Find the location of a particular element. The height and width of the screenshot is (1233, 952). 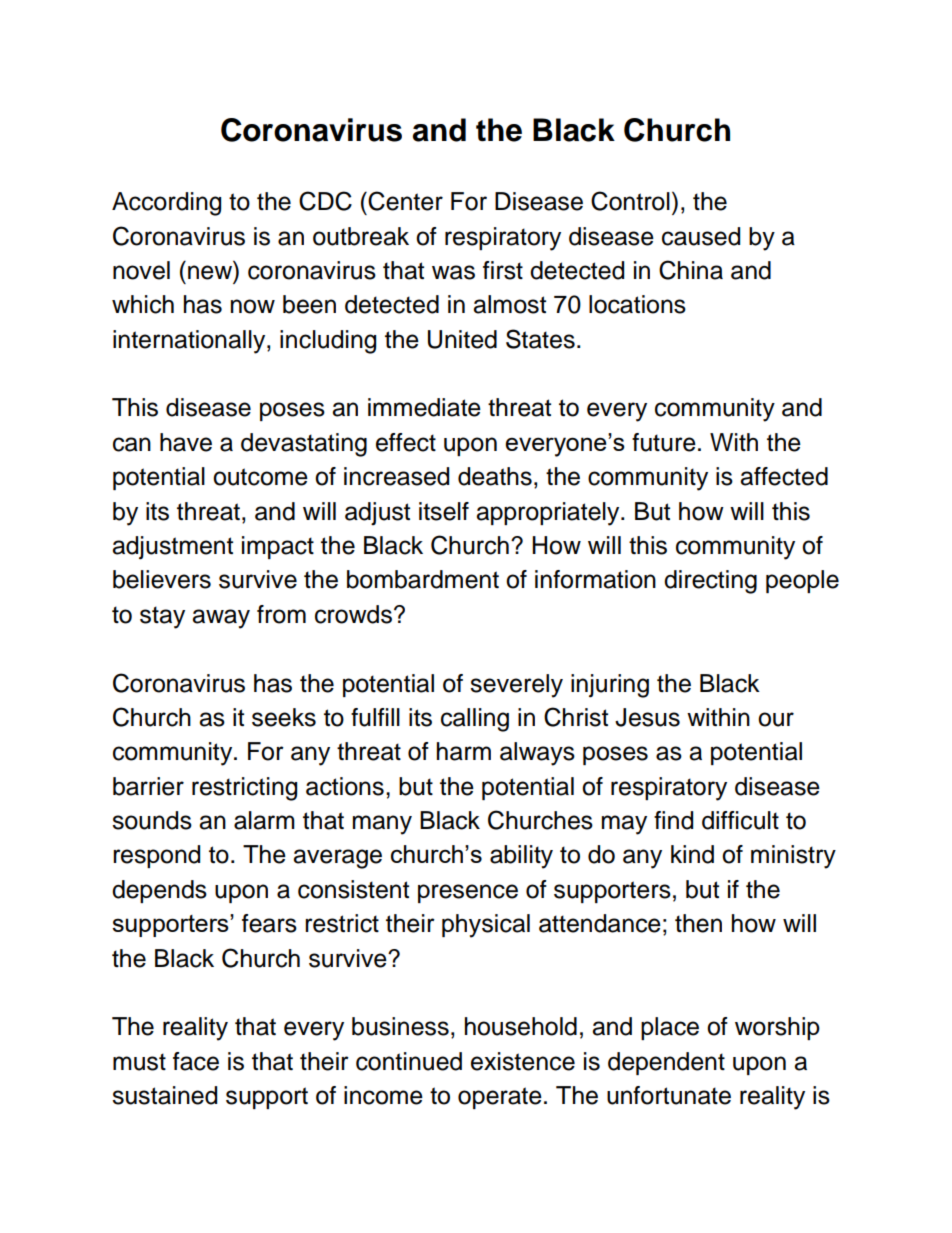

face is located at coordinates (196, 1061).
